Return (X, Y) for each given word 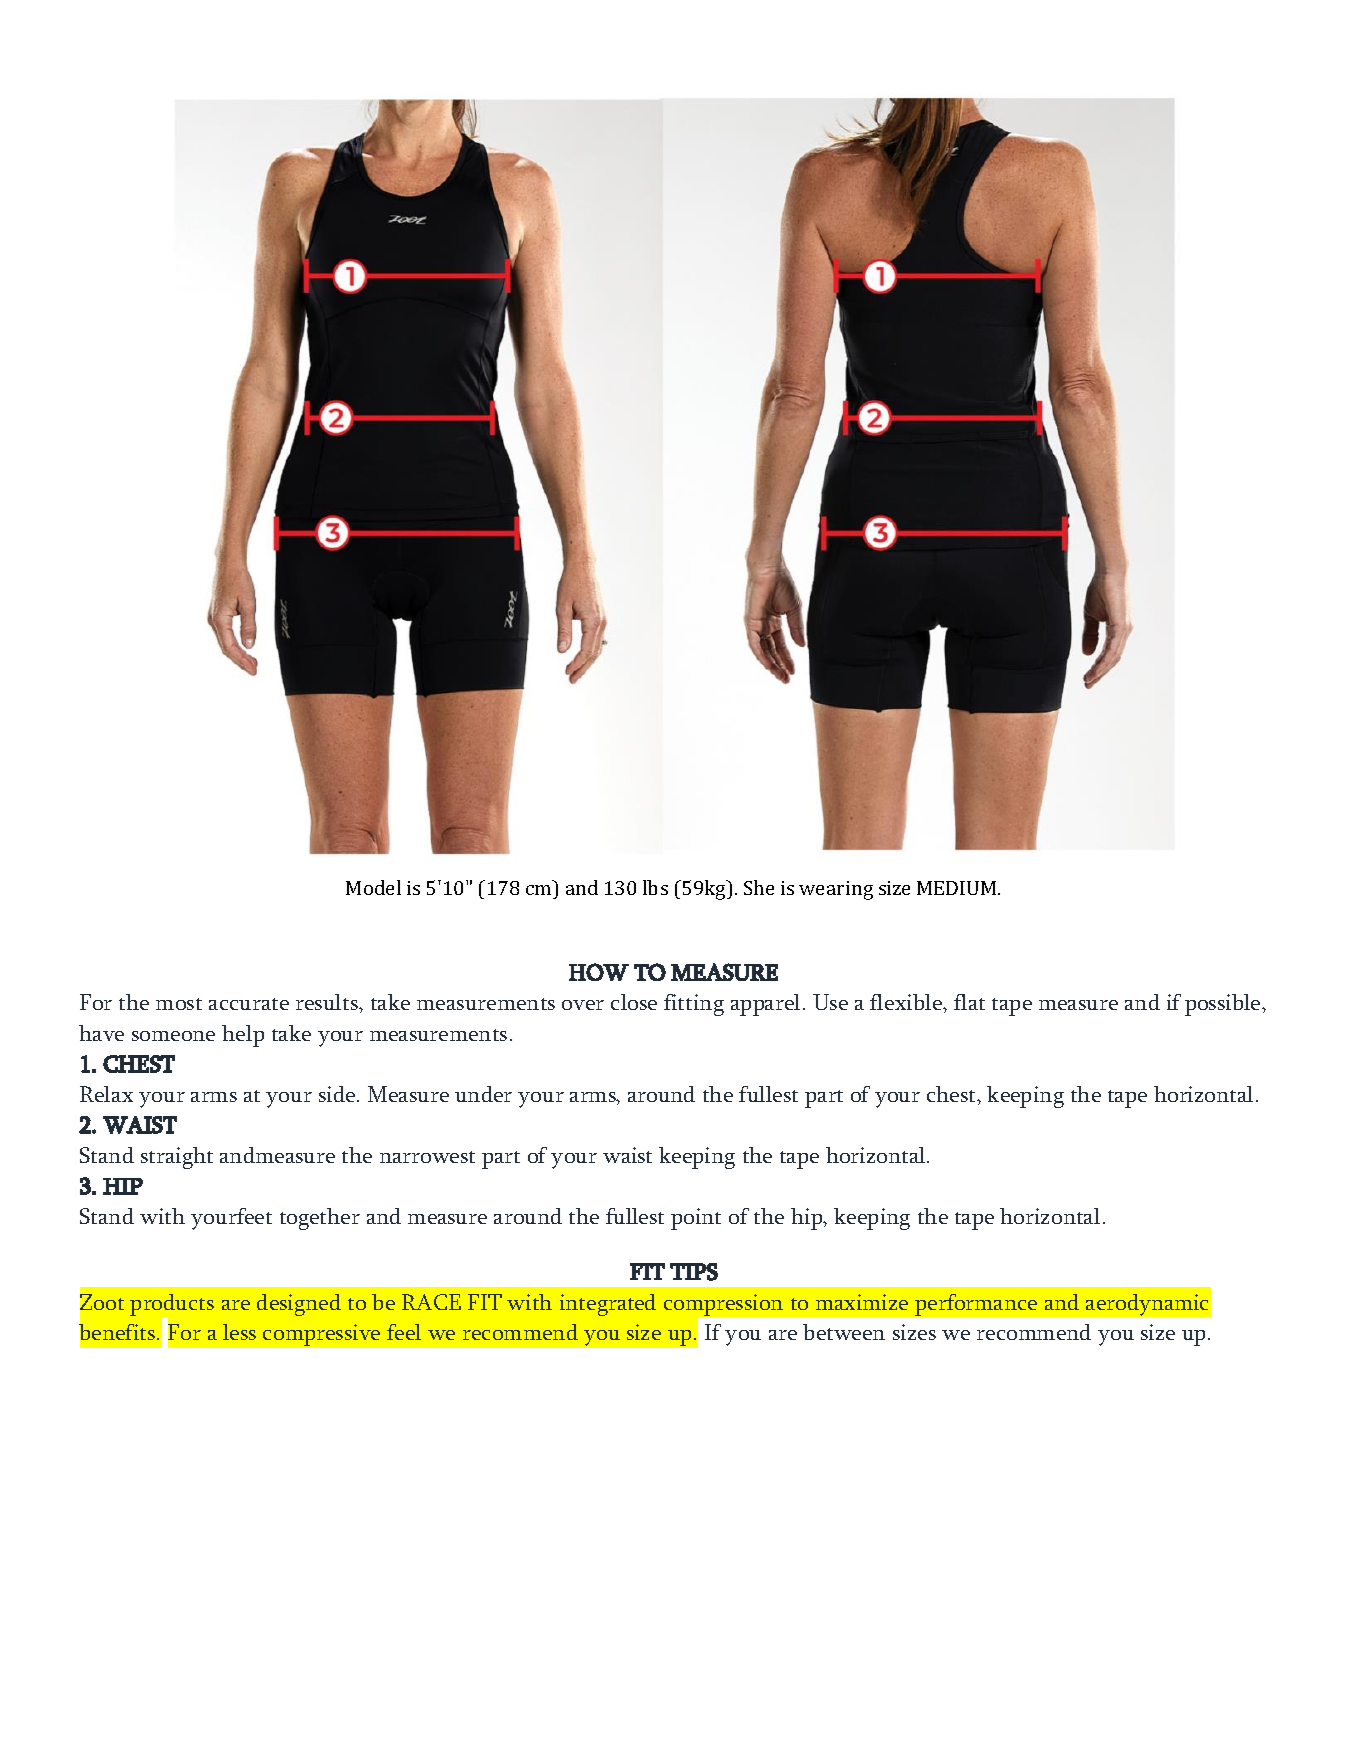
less (239, 1332)
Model (373, 887)
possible (1224, 1005)
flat (969, 1002)
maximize (862, 1302)
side (337, 1094)
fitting (694, 1005)
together (320, 1219)
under (483, 1094)
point (696, 1219)
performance (976, 1305)
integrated (608, 1305)
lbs (655, 887)
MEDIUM (956, 888)
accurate (249, 1004)
